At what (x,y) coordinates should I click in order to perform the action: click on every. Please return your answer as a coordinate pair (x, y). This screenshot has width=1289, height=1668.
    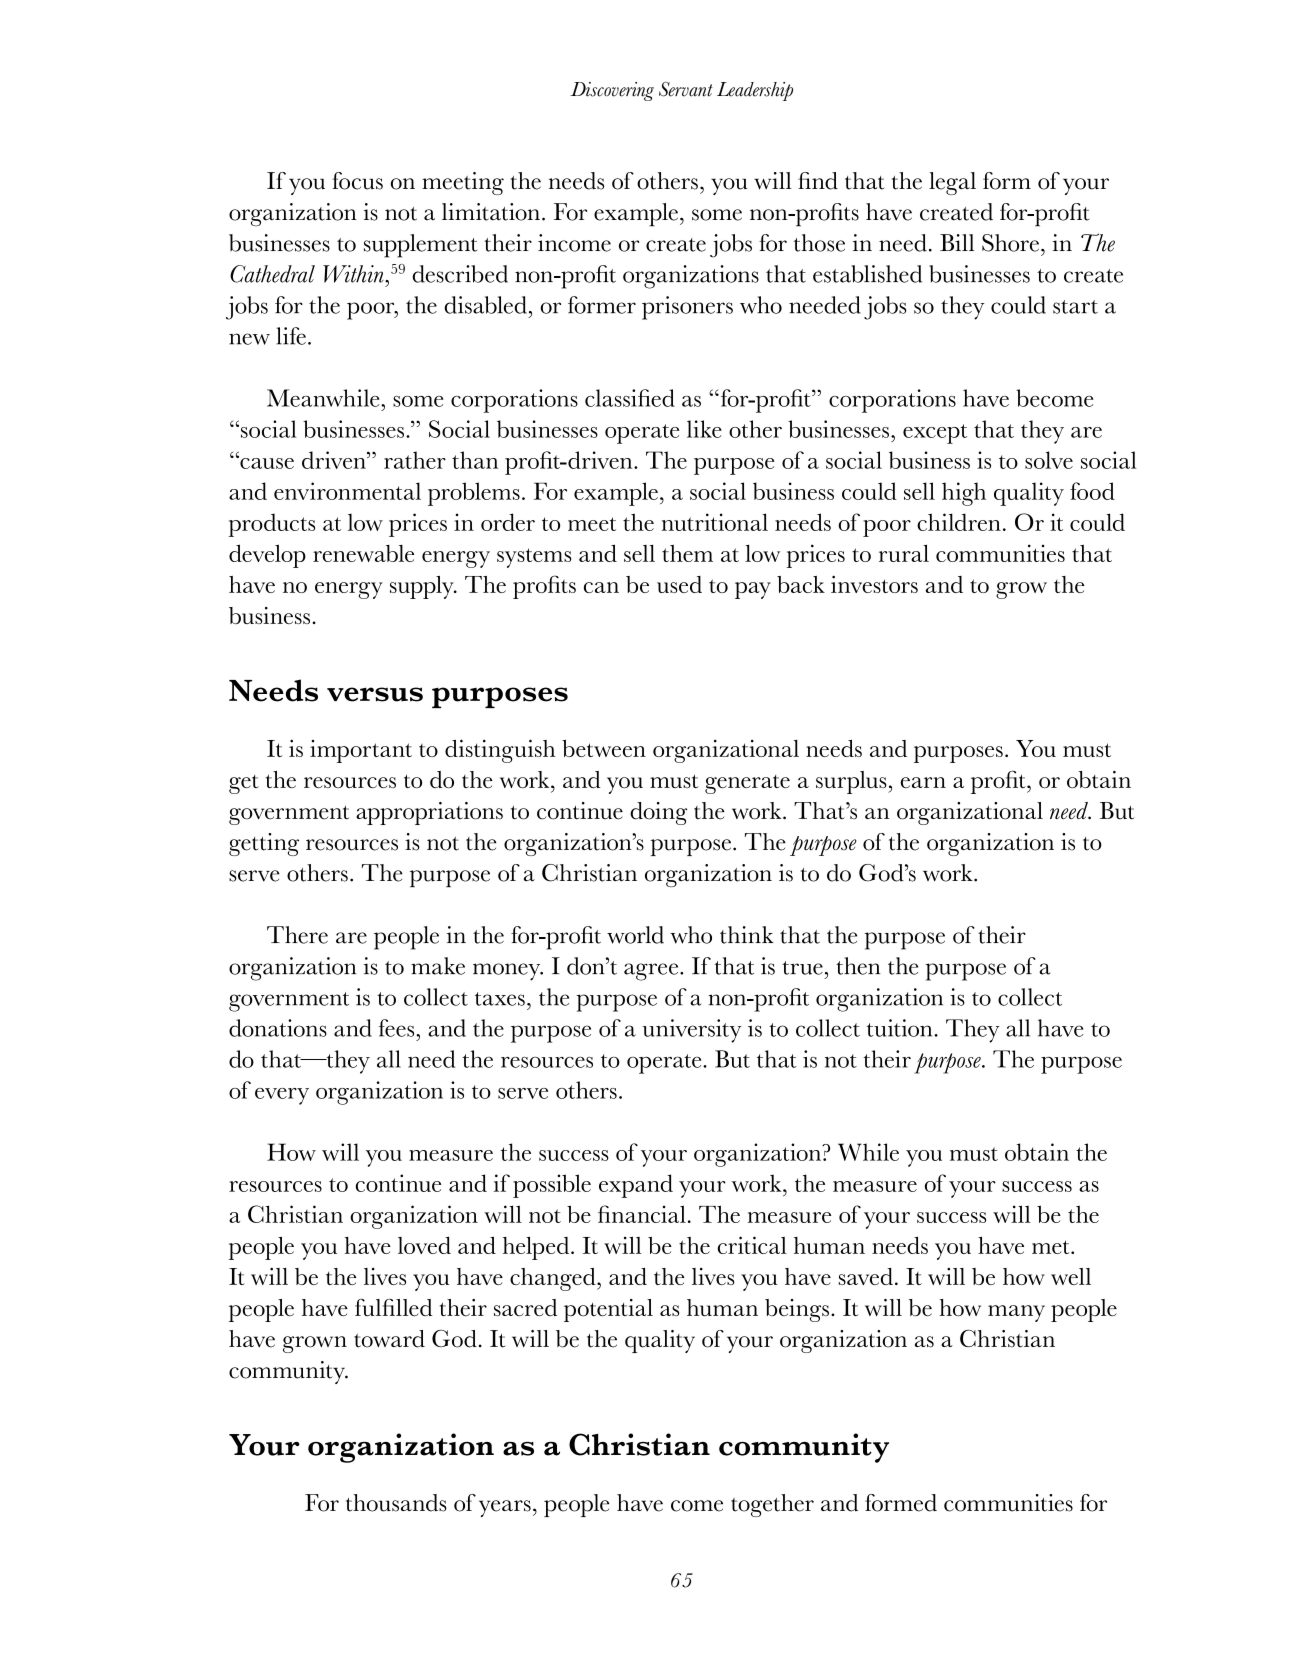
    Looking at the image, I should click on (282, 1096).
